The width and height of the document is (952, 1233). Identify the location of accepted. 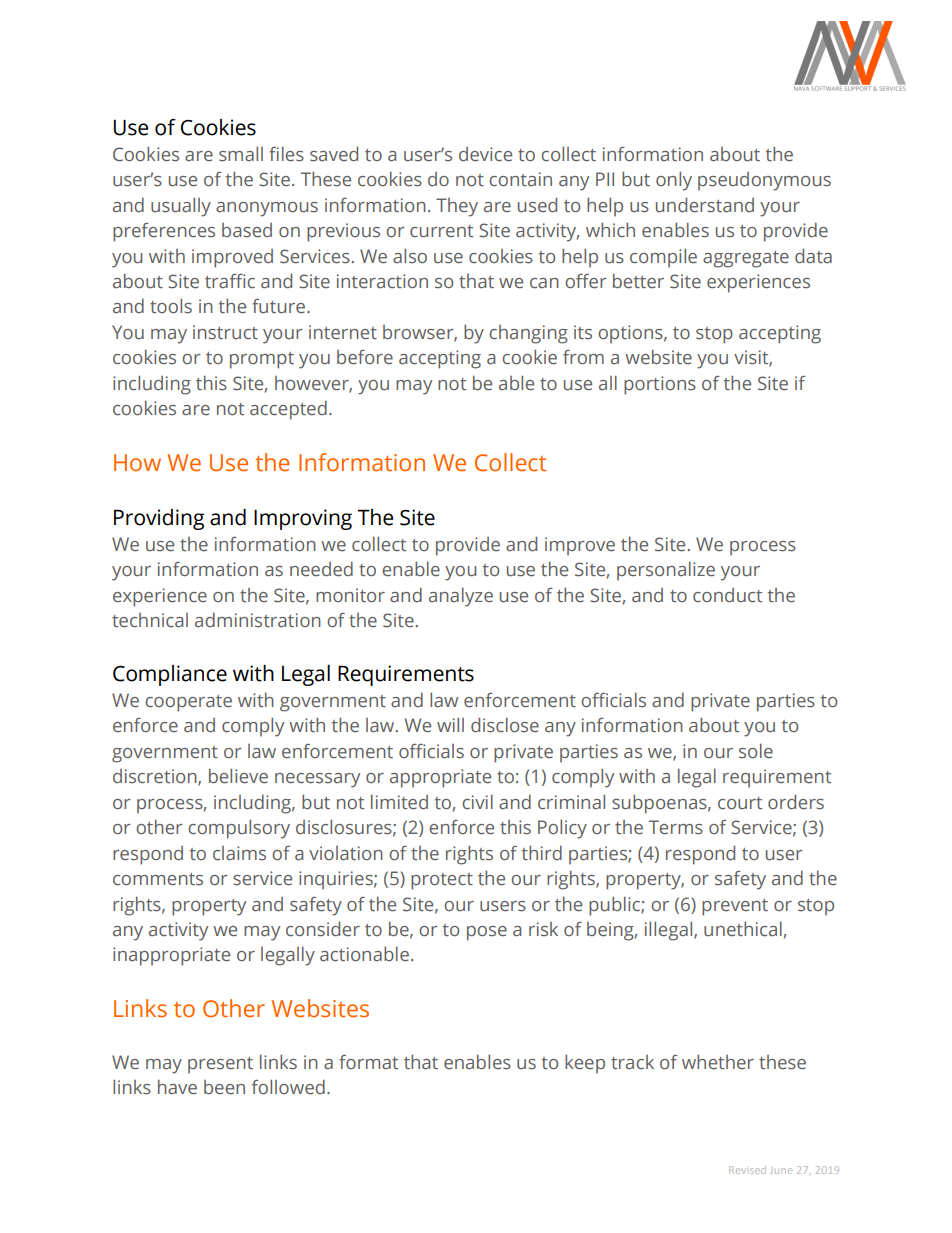
(288, 410).
